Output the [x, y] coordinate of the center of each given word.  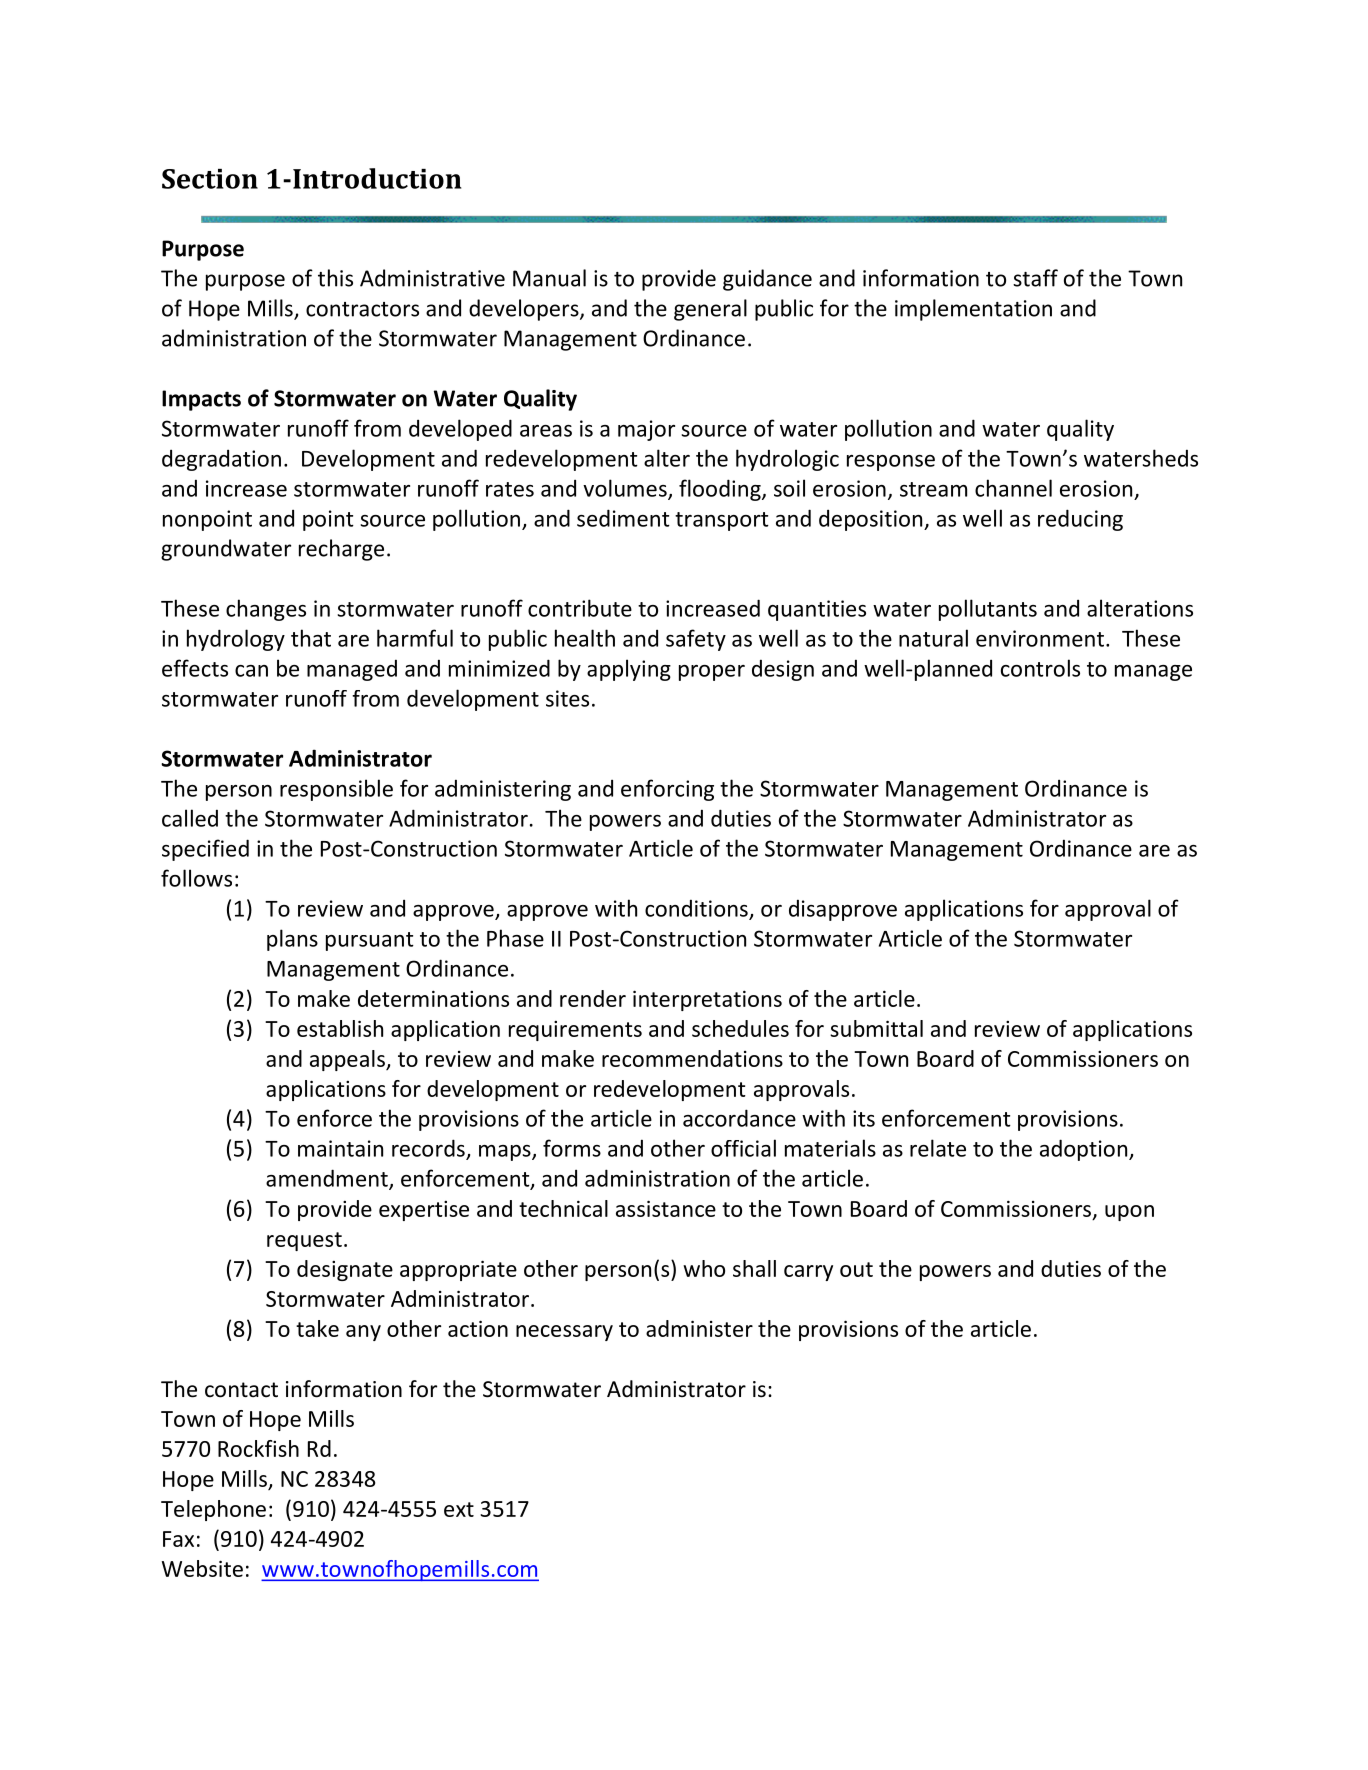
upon [1129, 1213]
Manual [549, 278]
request [304, 1241]
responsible [336, 790]
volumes [626, 489]
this [335, 278]
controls [1040, 668]
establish [340, 1028]
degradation [221, 460]
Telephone [213, 1510]
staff [1035, 278]
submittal [876, 1028]
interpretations [707, 1000]
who [704, 1268]
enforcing [667, 790]
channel [1013, 488]
